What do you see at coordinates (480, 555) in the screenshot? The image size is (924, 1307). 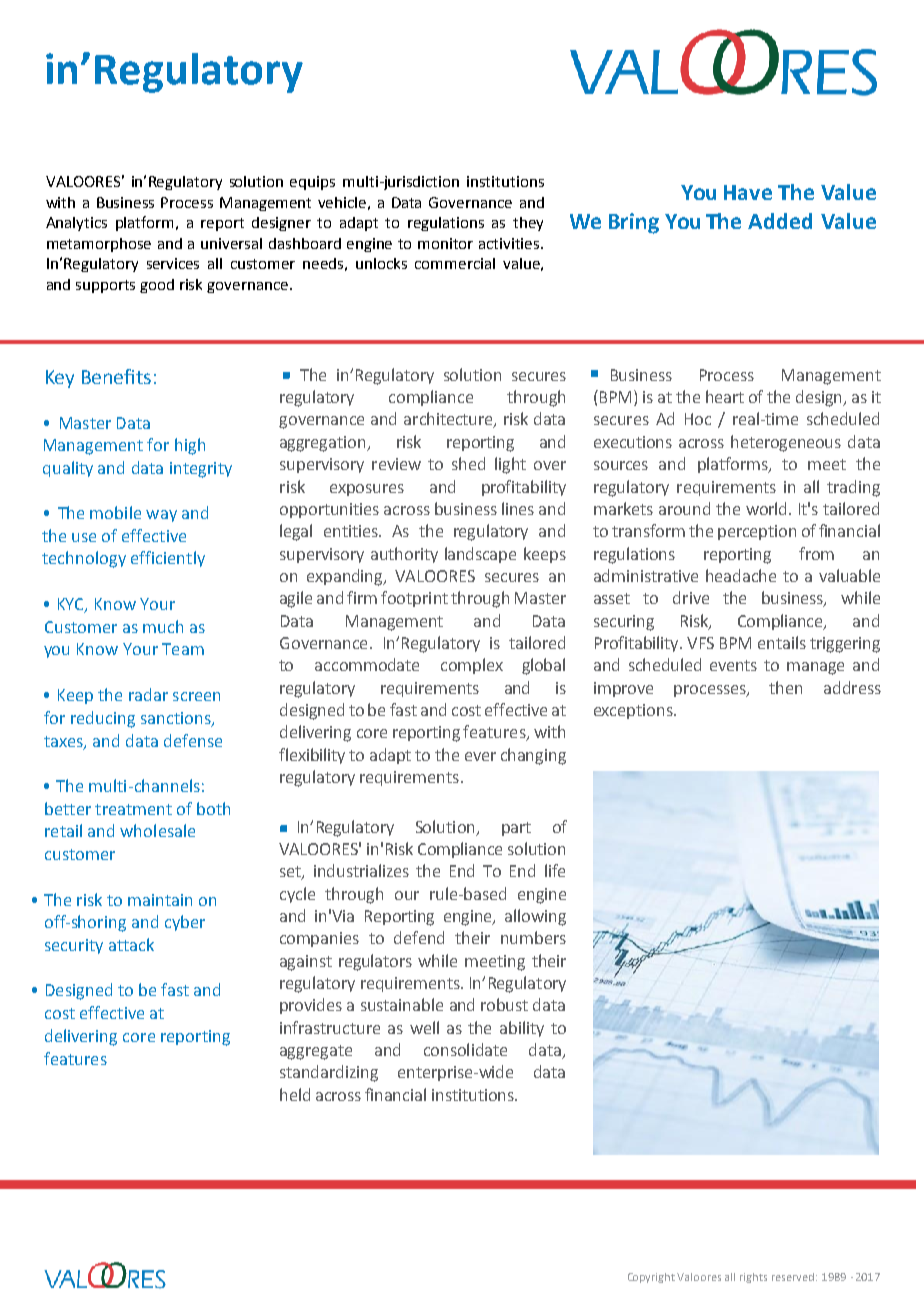 I see `landscape` at bounding box center [480, 555].
